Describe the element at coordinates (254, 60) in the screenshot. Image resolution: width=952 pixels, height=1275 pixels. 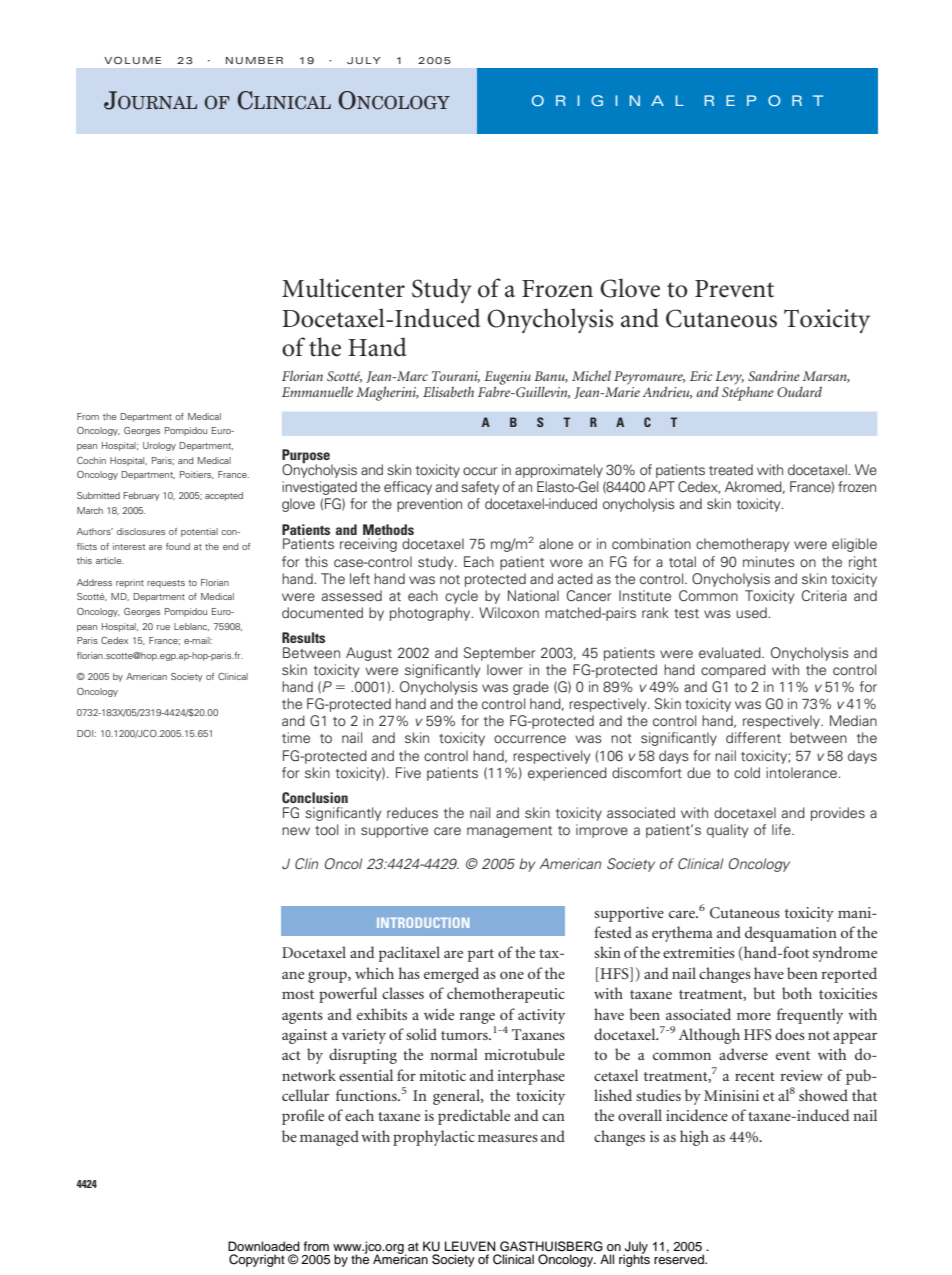
I see `NUMBER` at that location.
